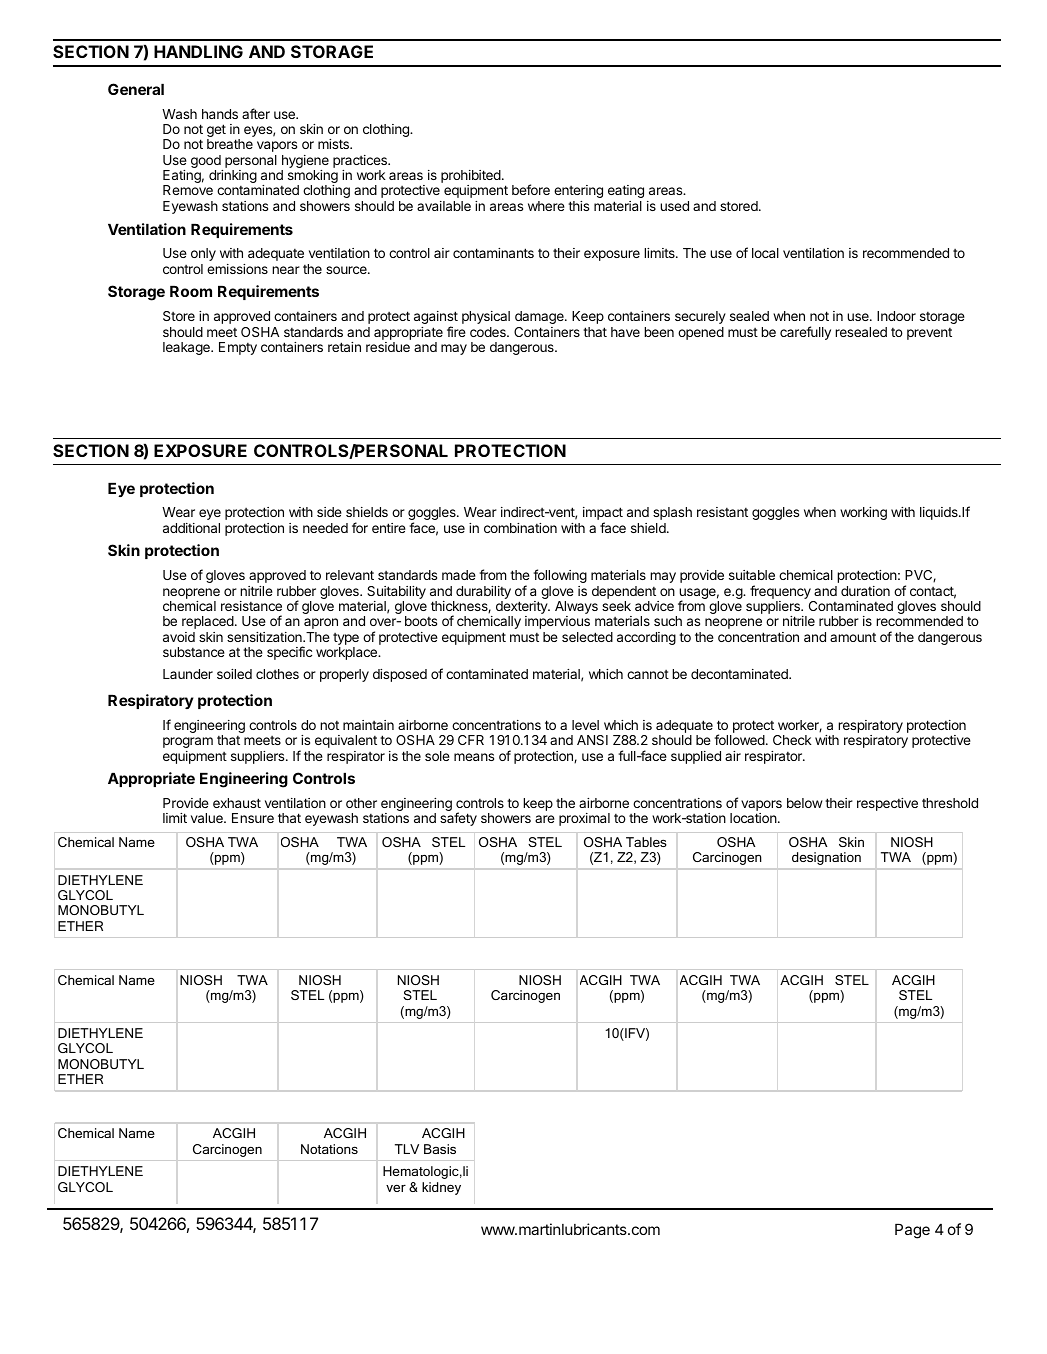 The height and width of the screenshot is (1354, 1047). What do you see at coordinates (674, 206) in the screenshot?
I see `used` at bounding box center [674, 206].
